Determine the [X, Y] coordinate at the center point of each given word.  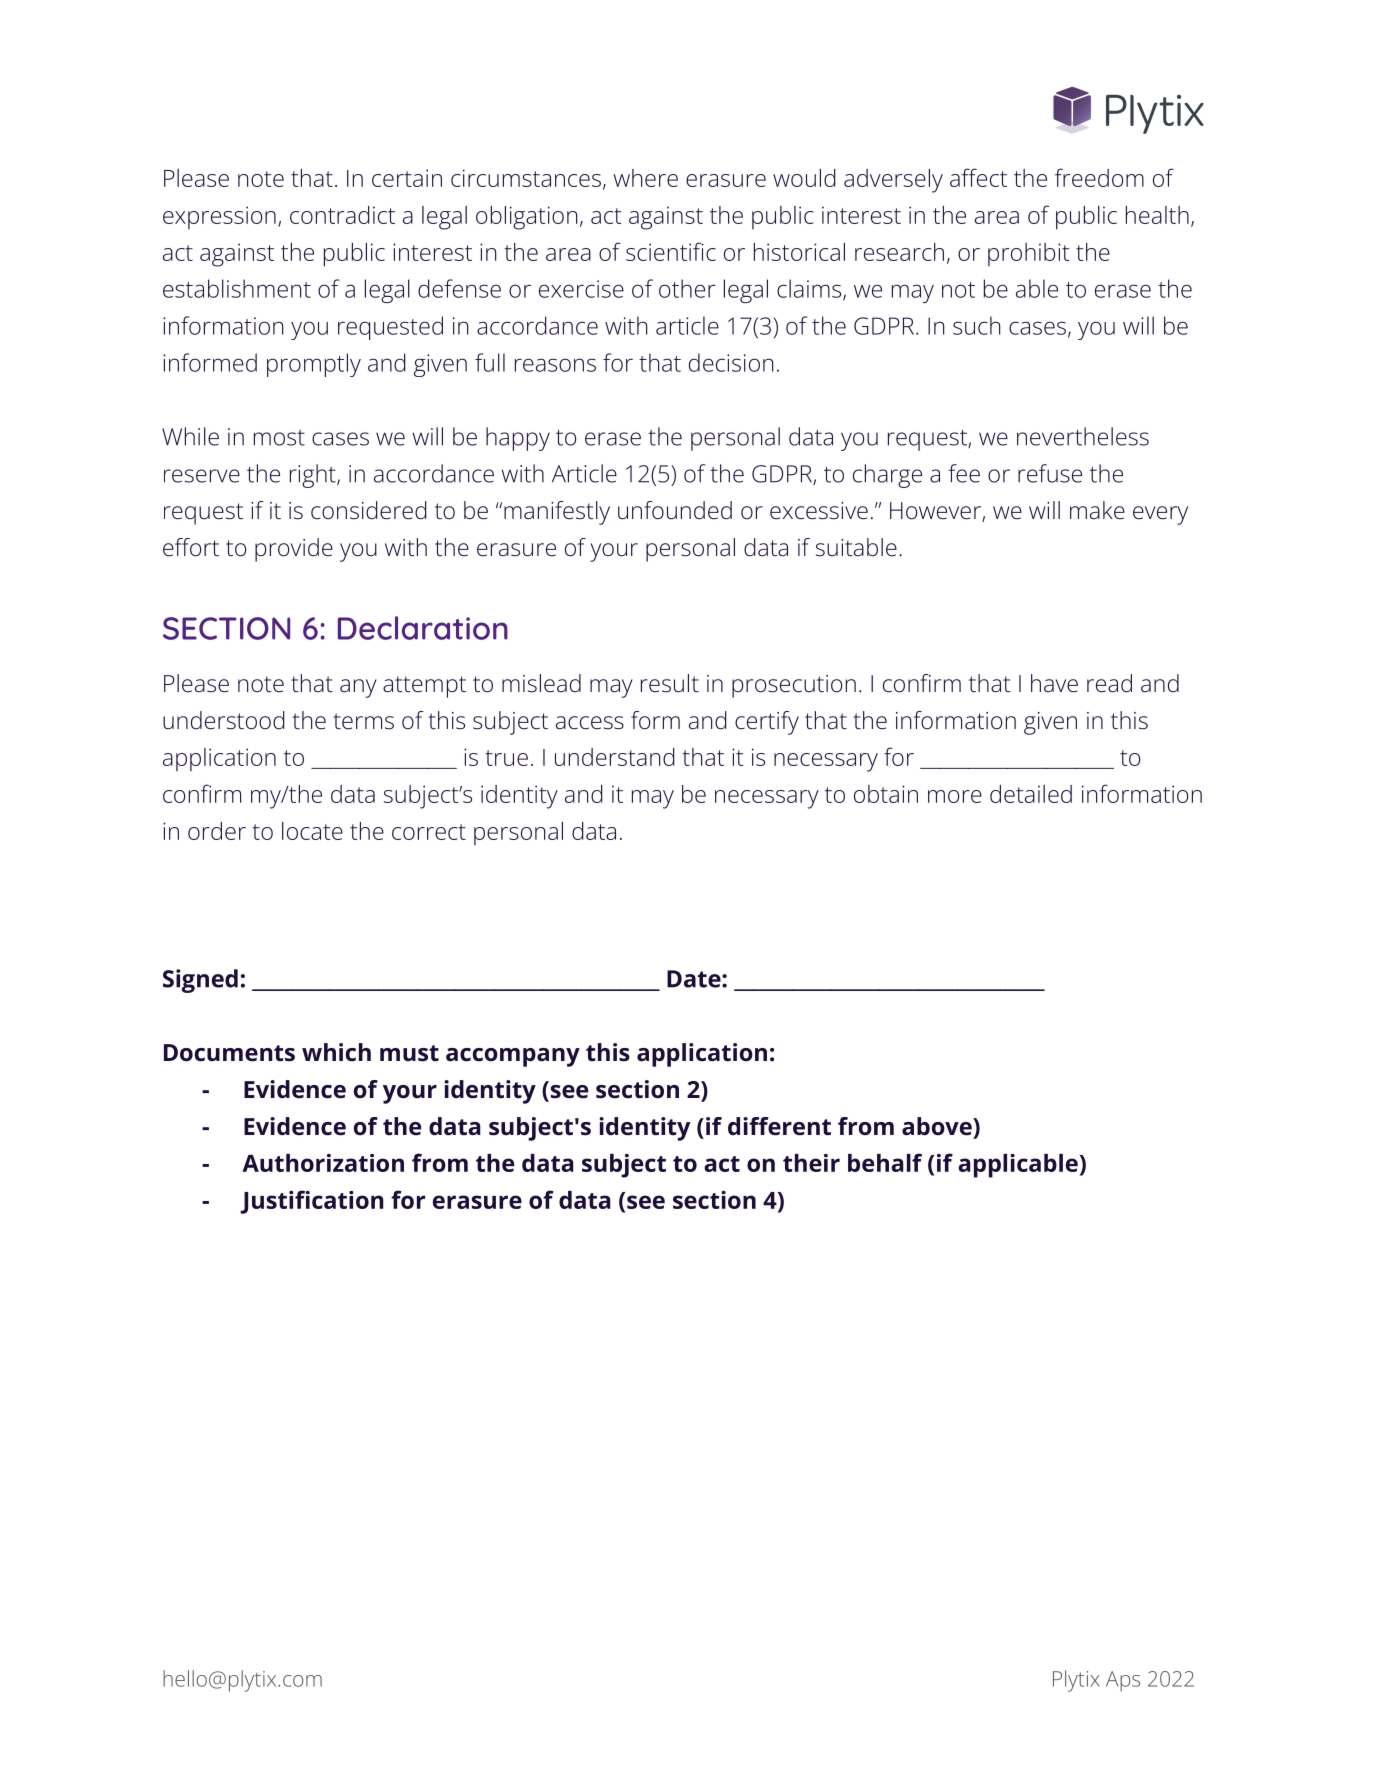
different [779, 1126]
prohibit [1028, 254]
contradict [342, 215]
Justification [312, 1202]
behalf [885, 1162]
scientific [671, 251]
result [670, 683]
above [938, 1126]
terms [364, 721]
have [1054, 683]
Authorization [323, 1163]
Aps [1123, 1681]
